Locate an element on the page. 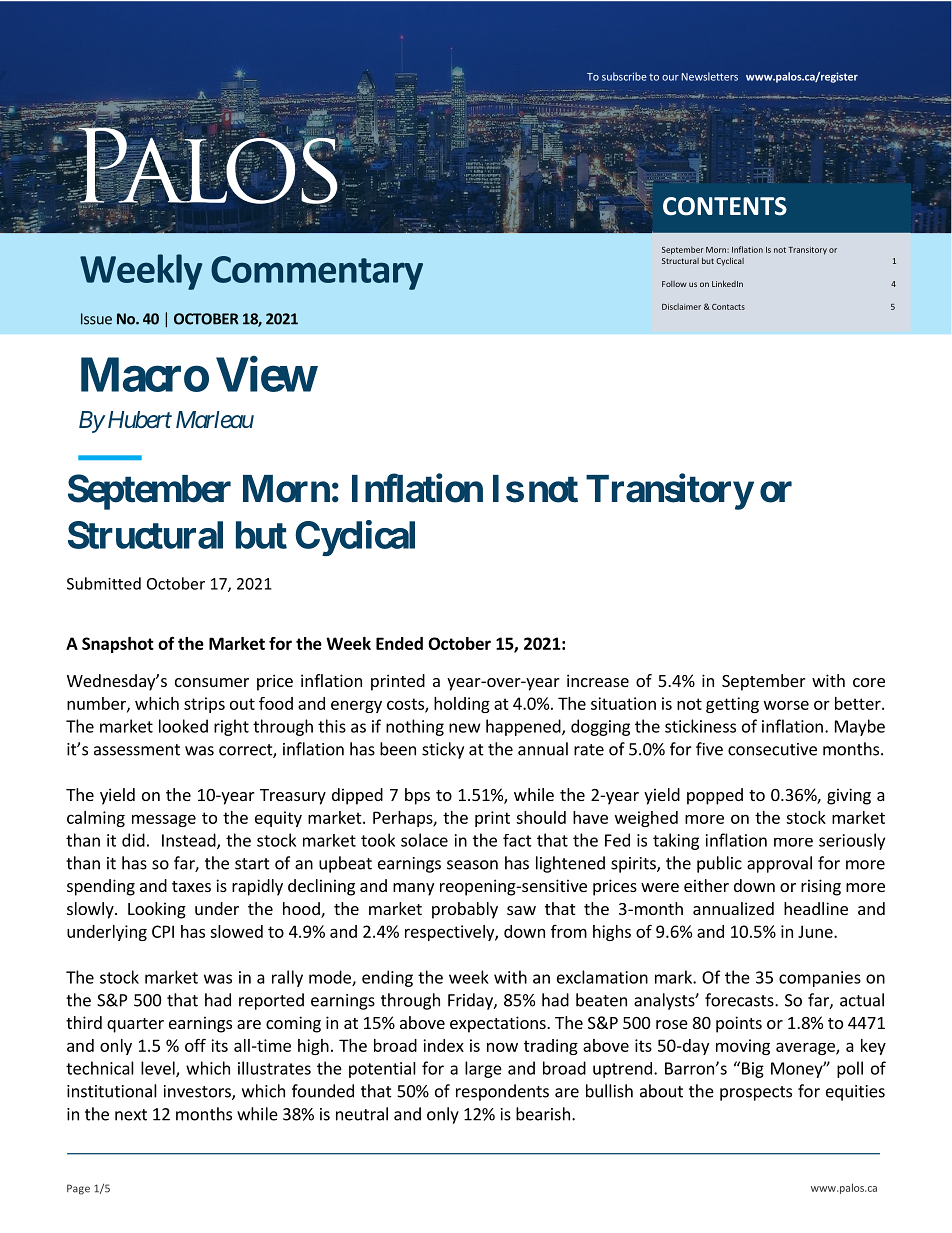  probably is located at coordinates (465, 910).
